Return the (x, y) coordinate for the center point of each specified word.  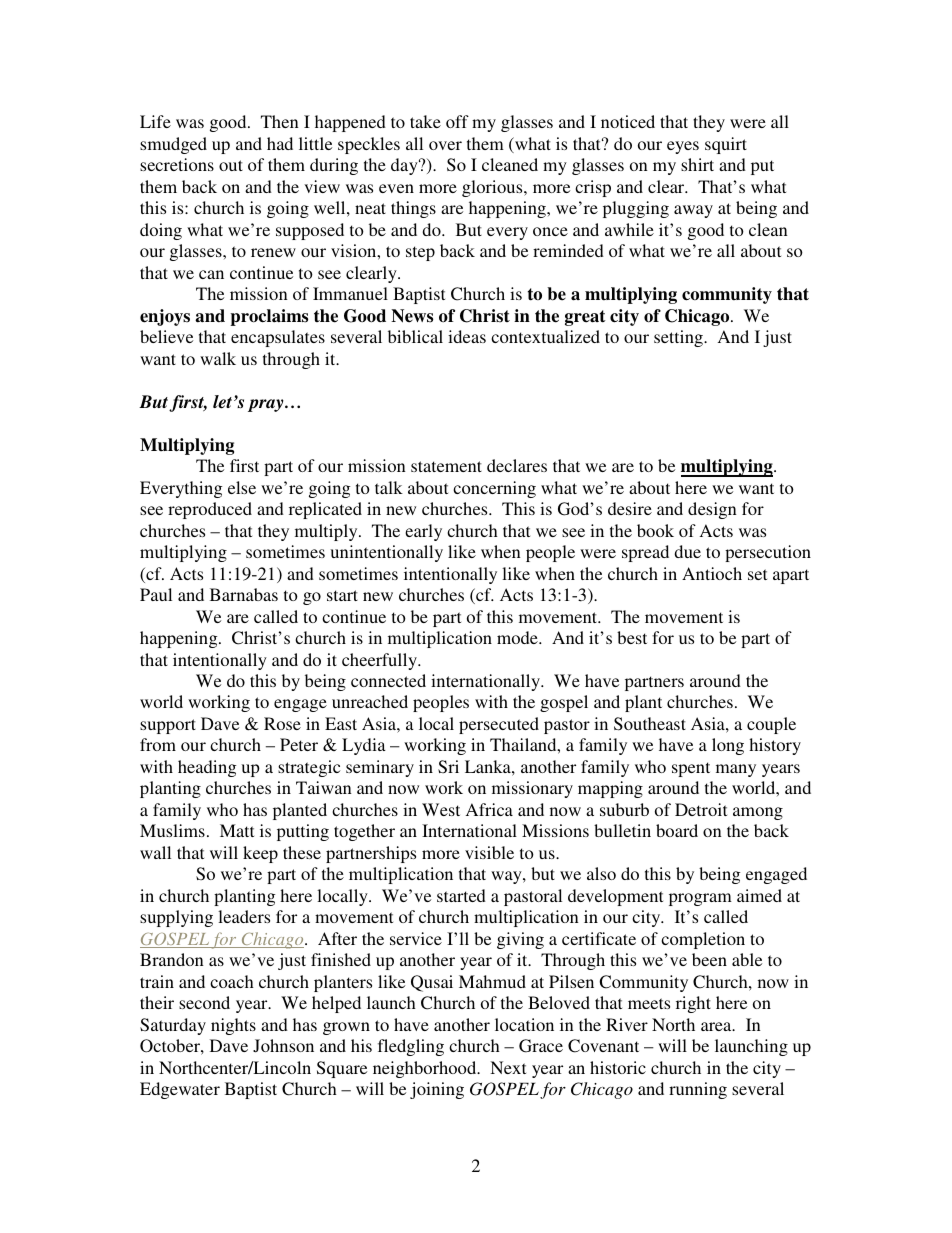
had (280, 143)
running (698, 1090)
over (445, 145)
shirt (697, 164)
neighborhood (426, 1069)
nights (233, 1026)
